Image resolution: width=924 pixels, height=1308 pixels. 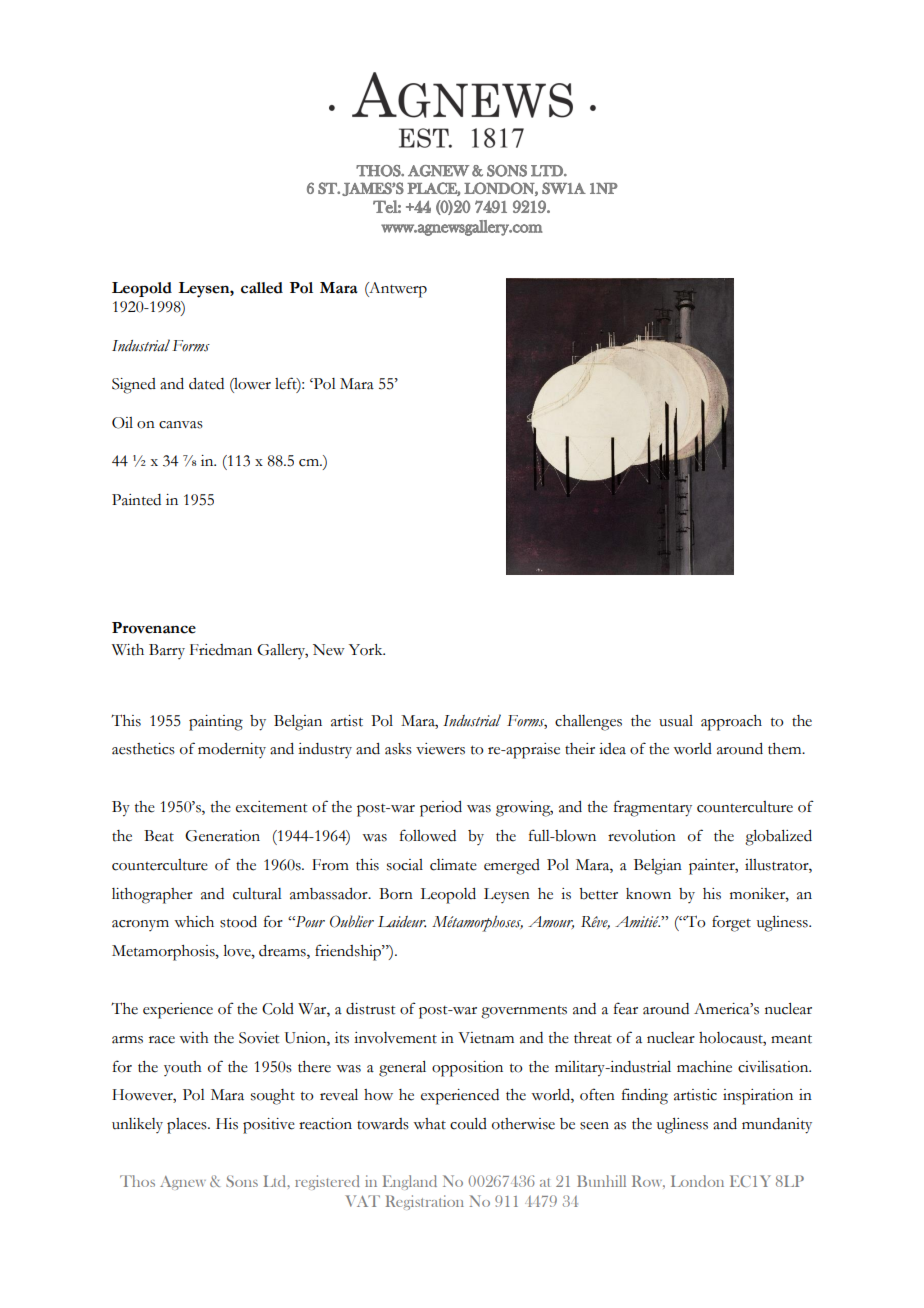 What do you see at coordinates (731, 923) in the document?
I see `forget` at bounding box center [731, 923].
